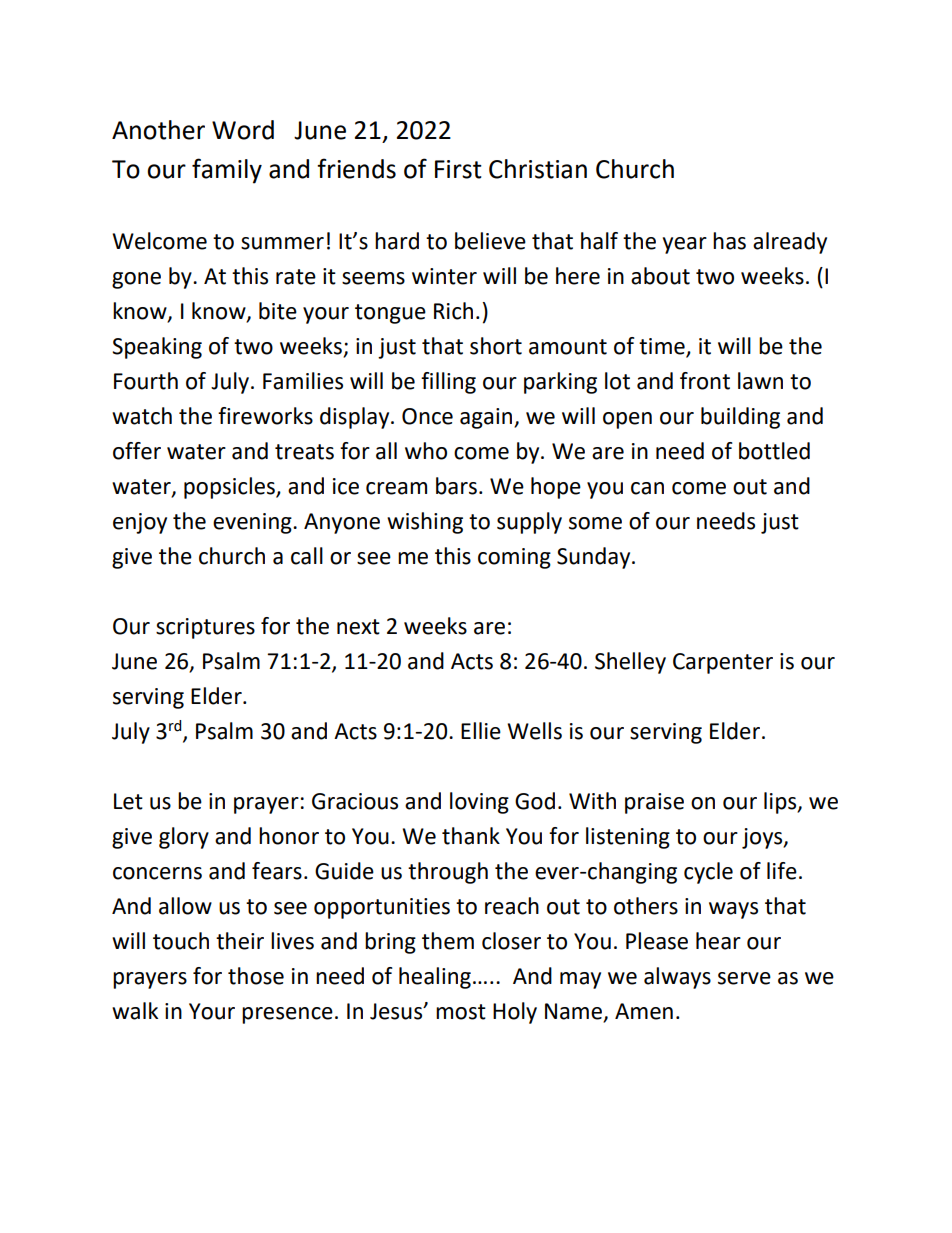 The image size is (952, 1233). What do you see at coordinates (723, 663) in the page?
I see `Carpenter` at bounding box center [723, 663].
